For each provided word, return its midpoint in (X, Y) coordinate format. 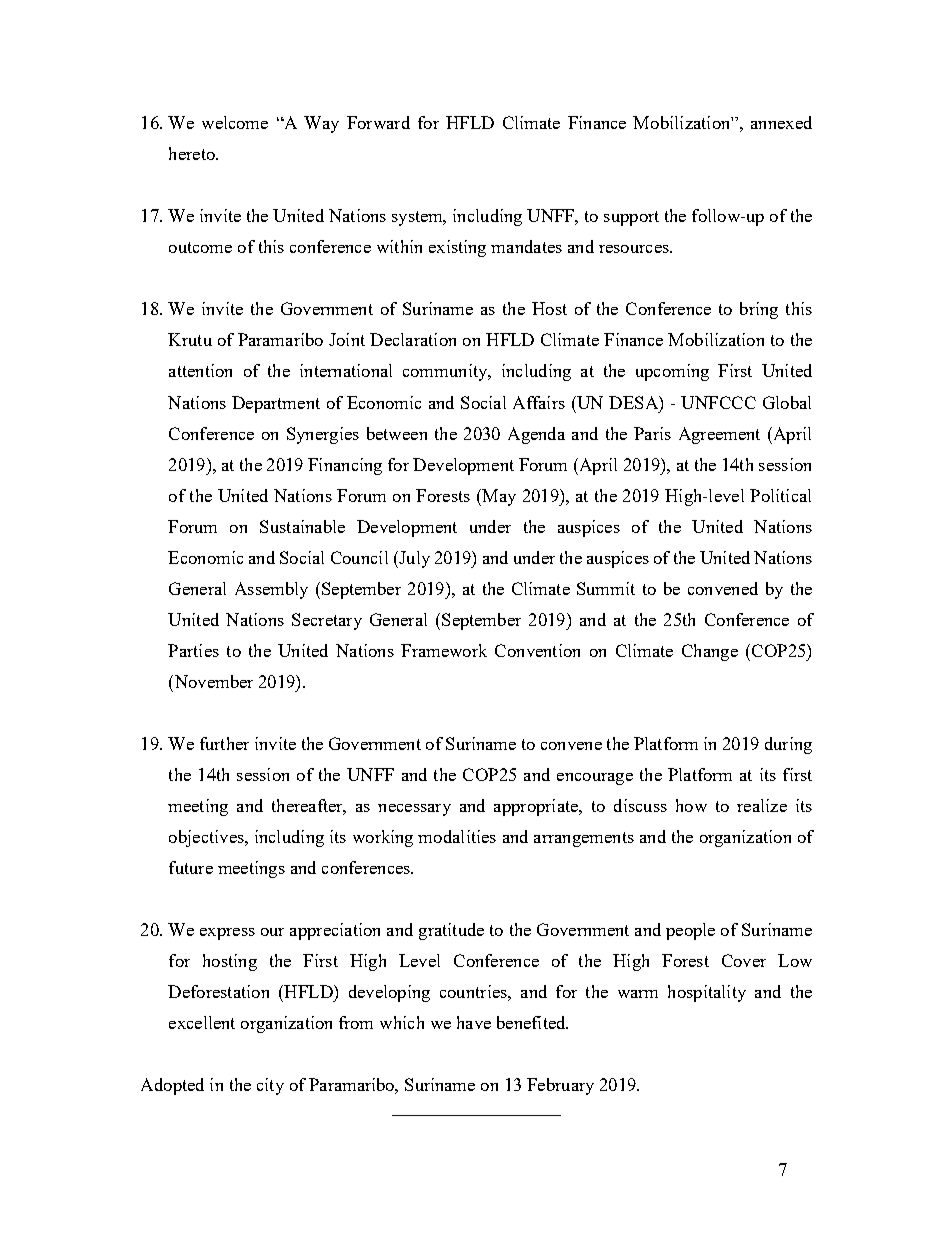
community (446, 372)
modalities (457, 836)
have (474, 1022)
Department (276, 404)
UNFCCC (718, 402)
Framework (444, 650)
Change (710, 652)
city (270, 1086)
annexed (781, 122)
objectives (207, 838)
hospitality (707, 993)
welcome (235, 122)
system (418, 218)
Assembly (271, 590)
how (691, 805)
